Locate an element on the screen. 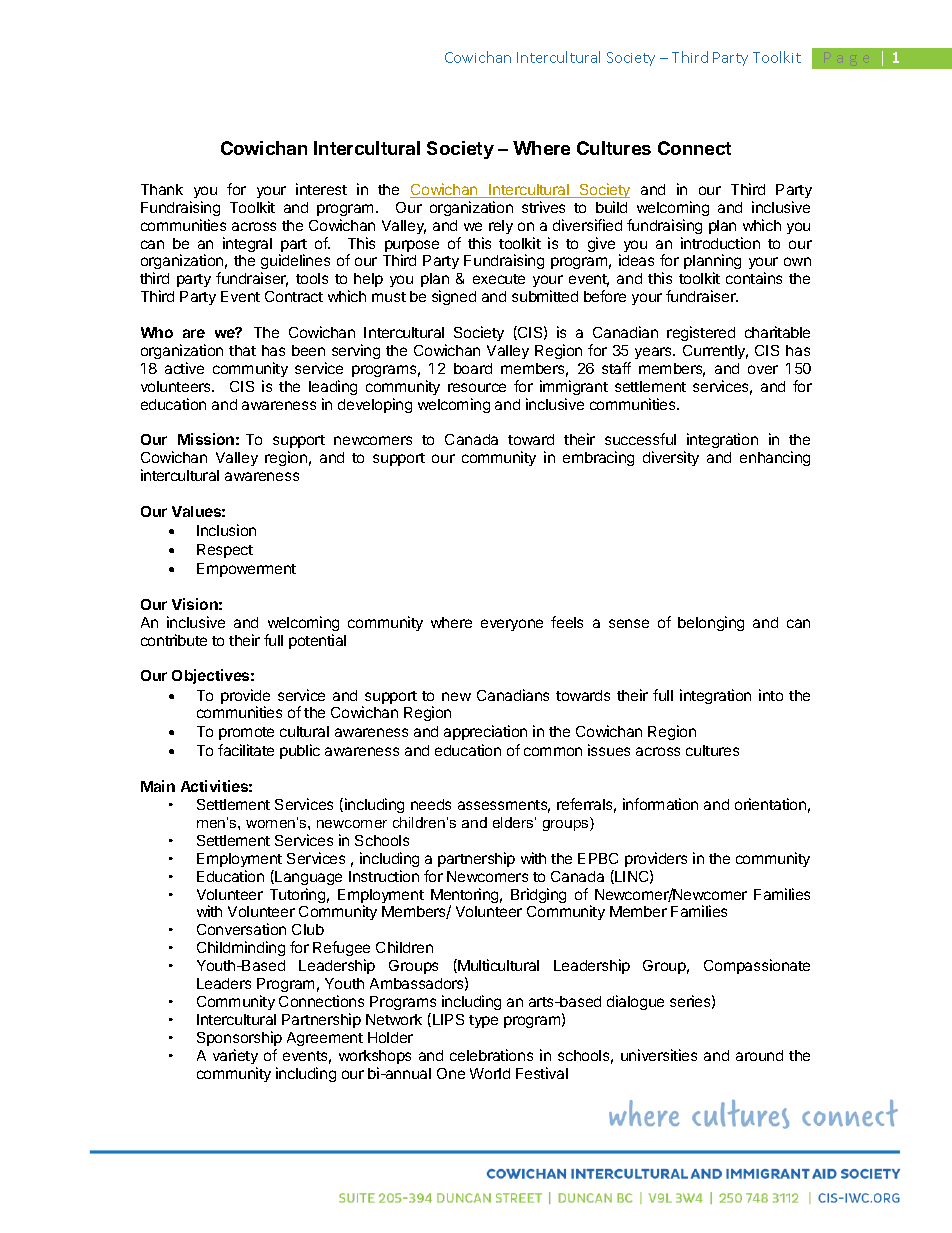  introduction is located at coordinates (720, 243).
